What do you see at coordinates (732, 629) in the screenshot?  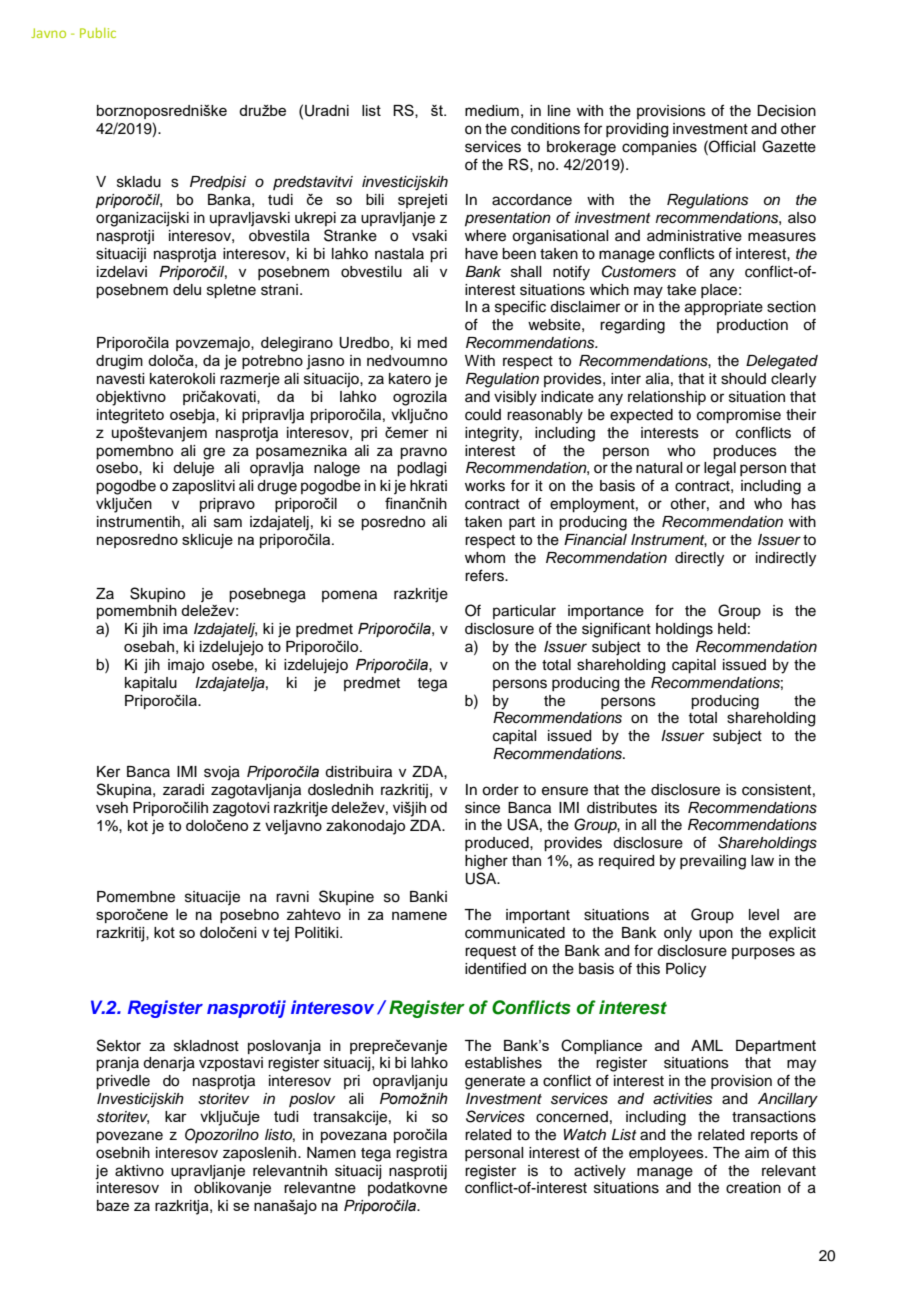 I see `held` at bounding box center [732, 629].
